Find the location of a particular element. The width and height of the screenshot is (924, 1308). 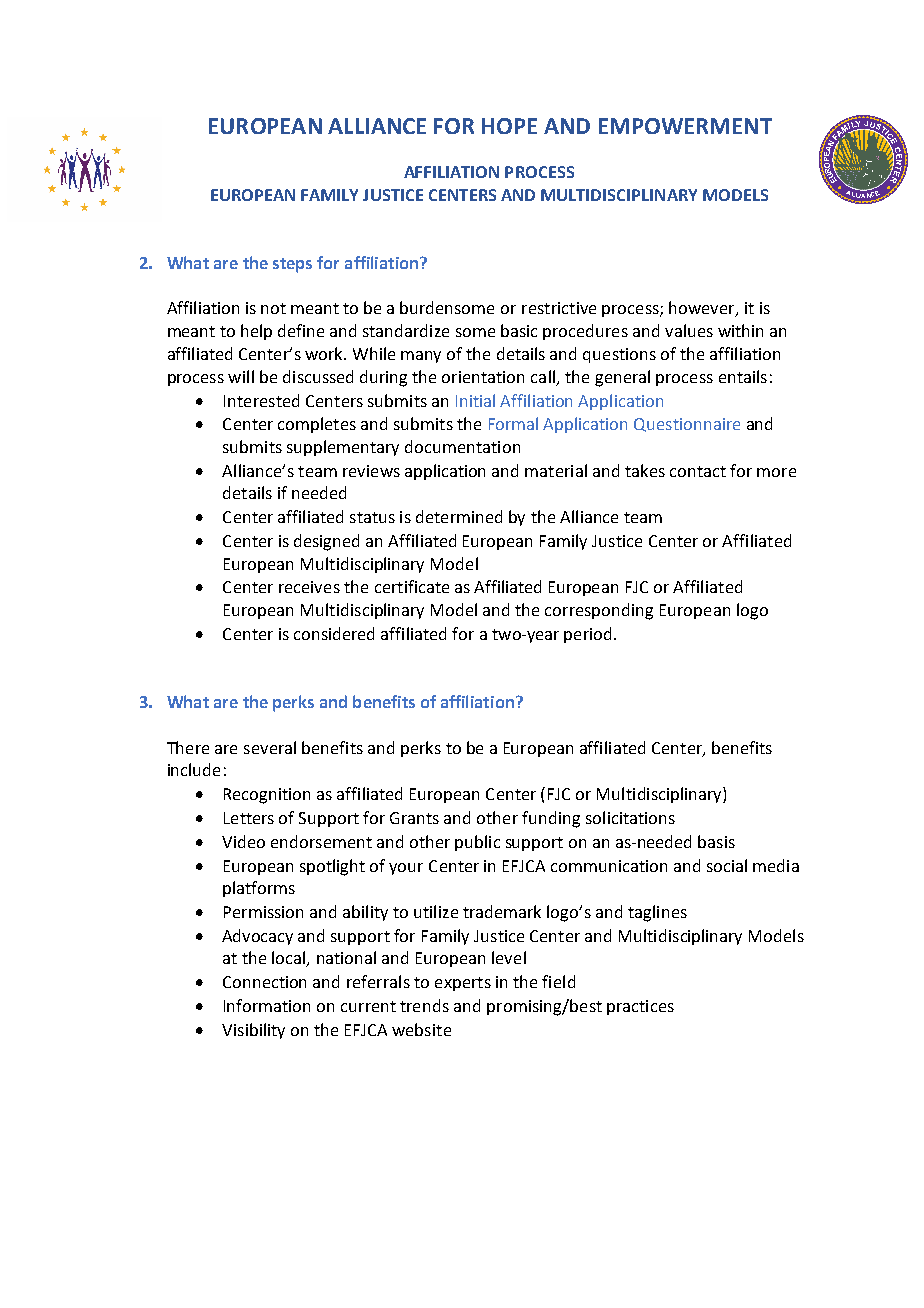

considered is located at coordinates (334, 633).
